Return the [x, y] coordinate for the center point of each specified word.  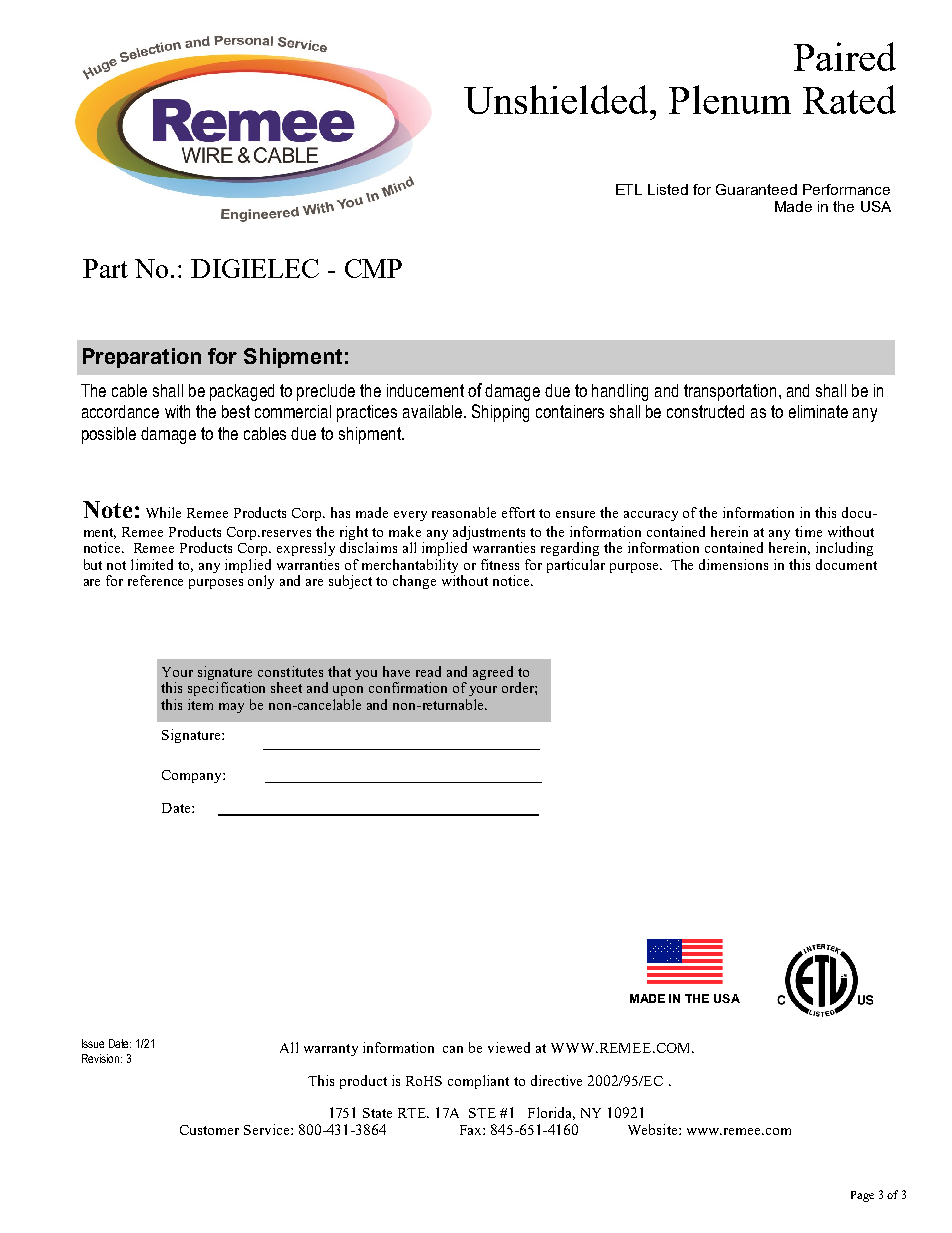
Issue [93, 1043]
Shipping [500, 413]
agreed [493, 673]
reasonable [464, 512]
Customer [209, 1130]
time [808, 531]
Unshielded [557, 99]
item [200, 704]
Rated [849, 99]
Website [654, 1129]
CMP [373, 268]
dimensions [733, 564]
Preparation [142, 358]
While [163, 512]
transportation [730, 392]
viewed [509, 1047]
